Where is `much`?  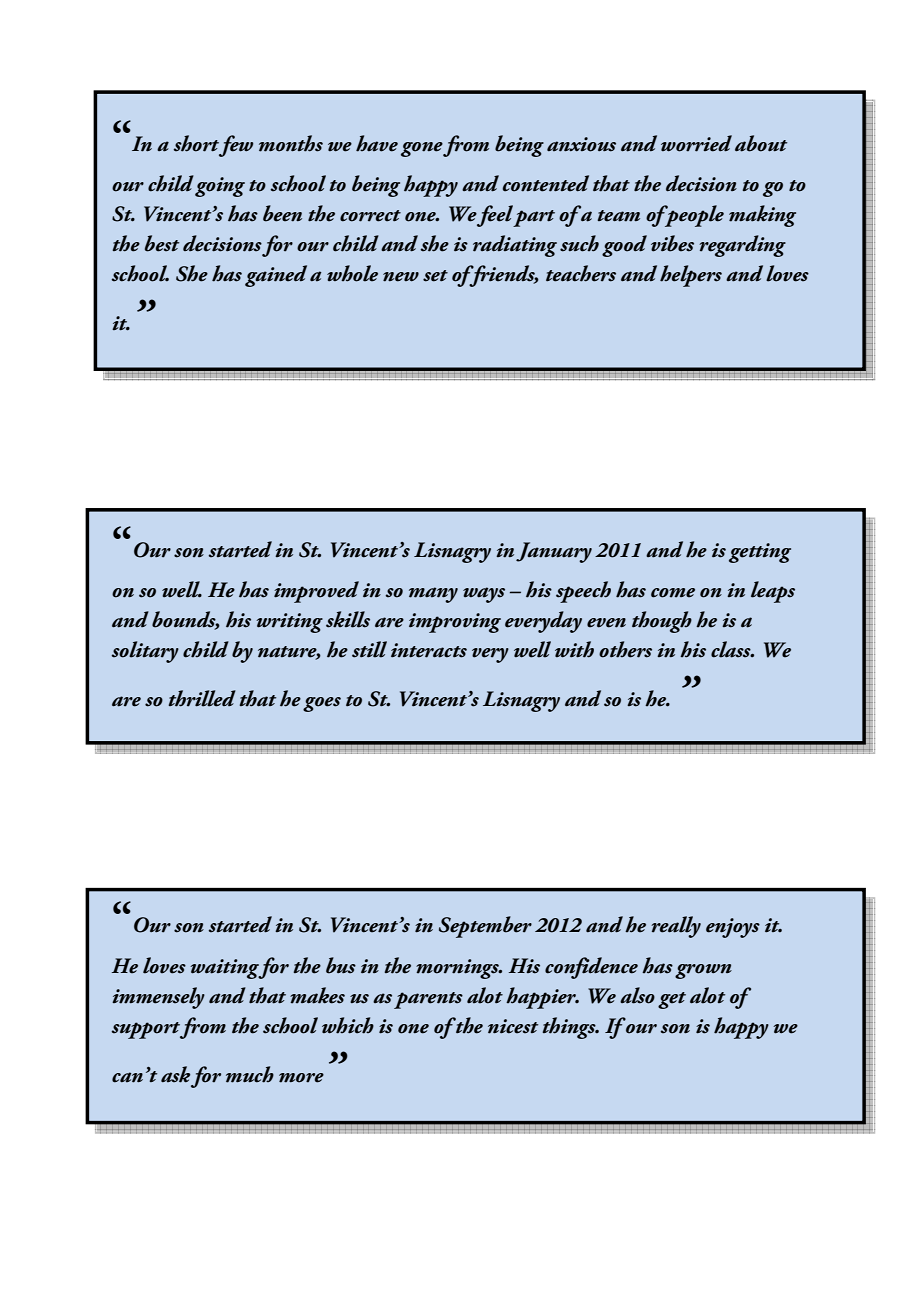
much is located at coordinates (250, 1074).
